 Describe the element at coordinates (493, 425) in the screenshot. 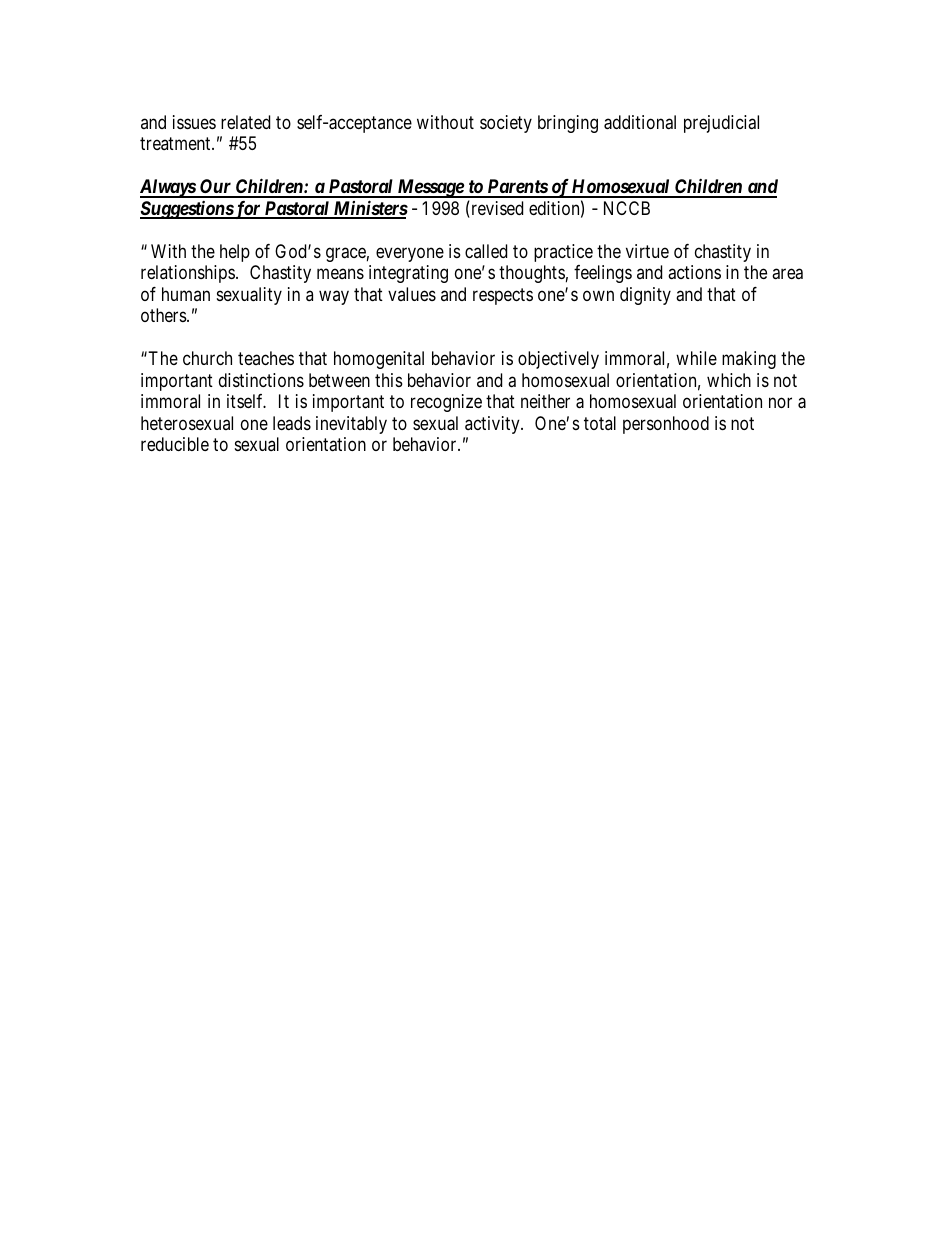

I see `activity` at that location.
